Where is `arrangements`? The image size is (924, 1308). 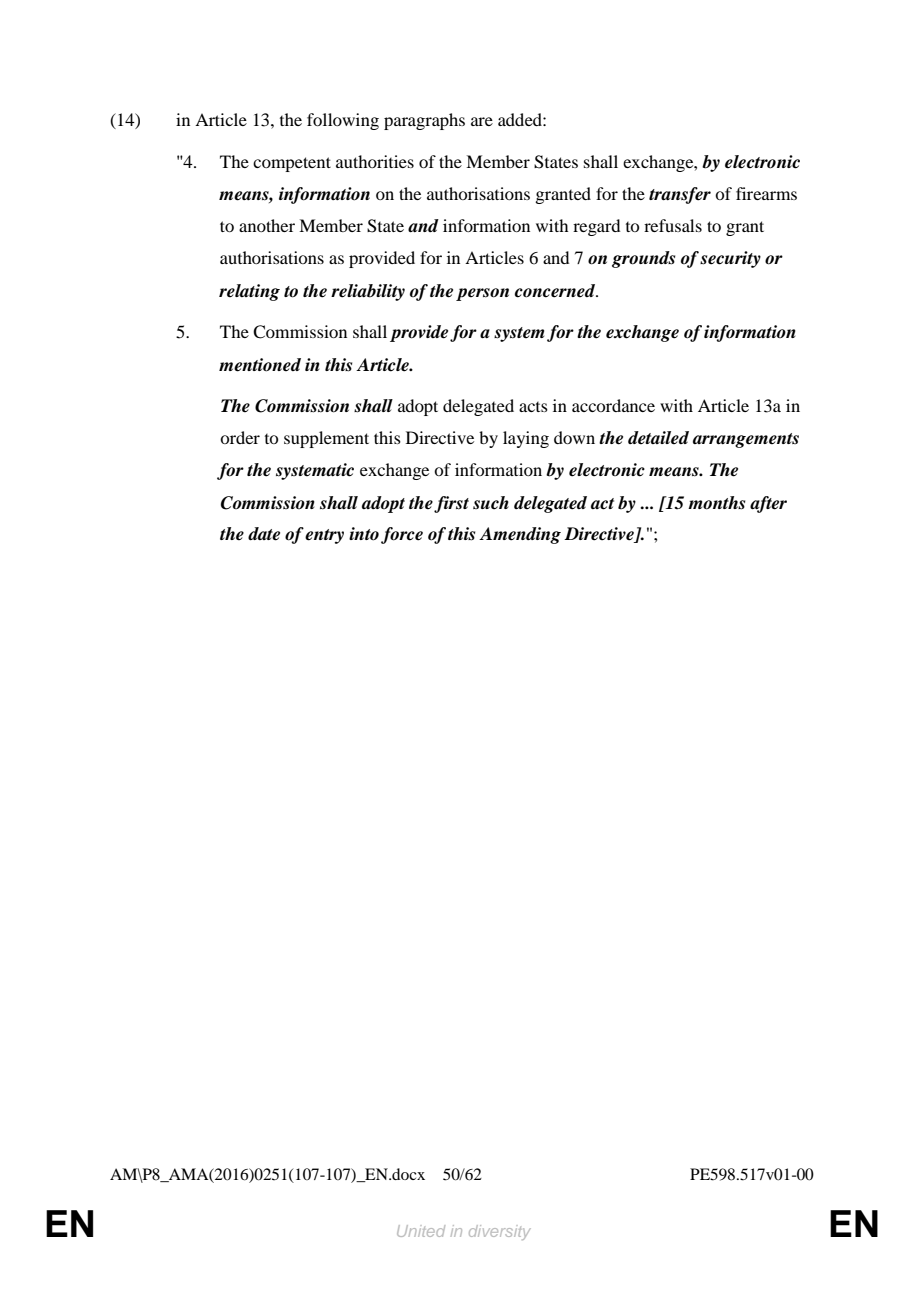 arrangements is located at coordinates (746, 440).
